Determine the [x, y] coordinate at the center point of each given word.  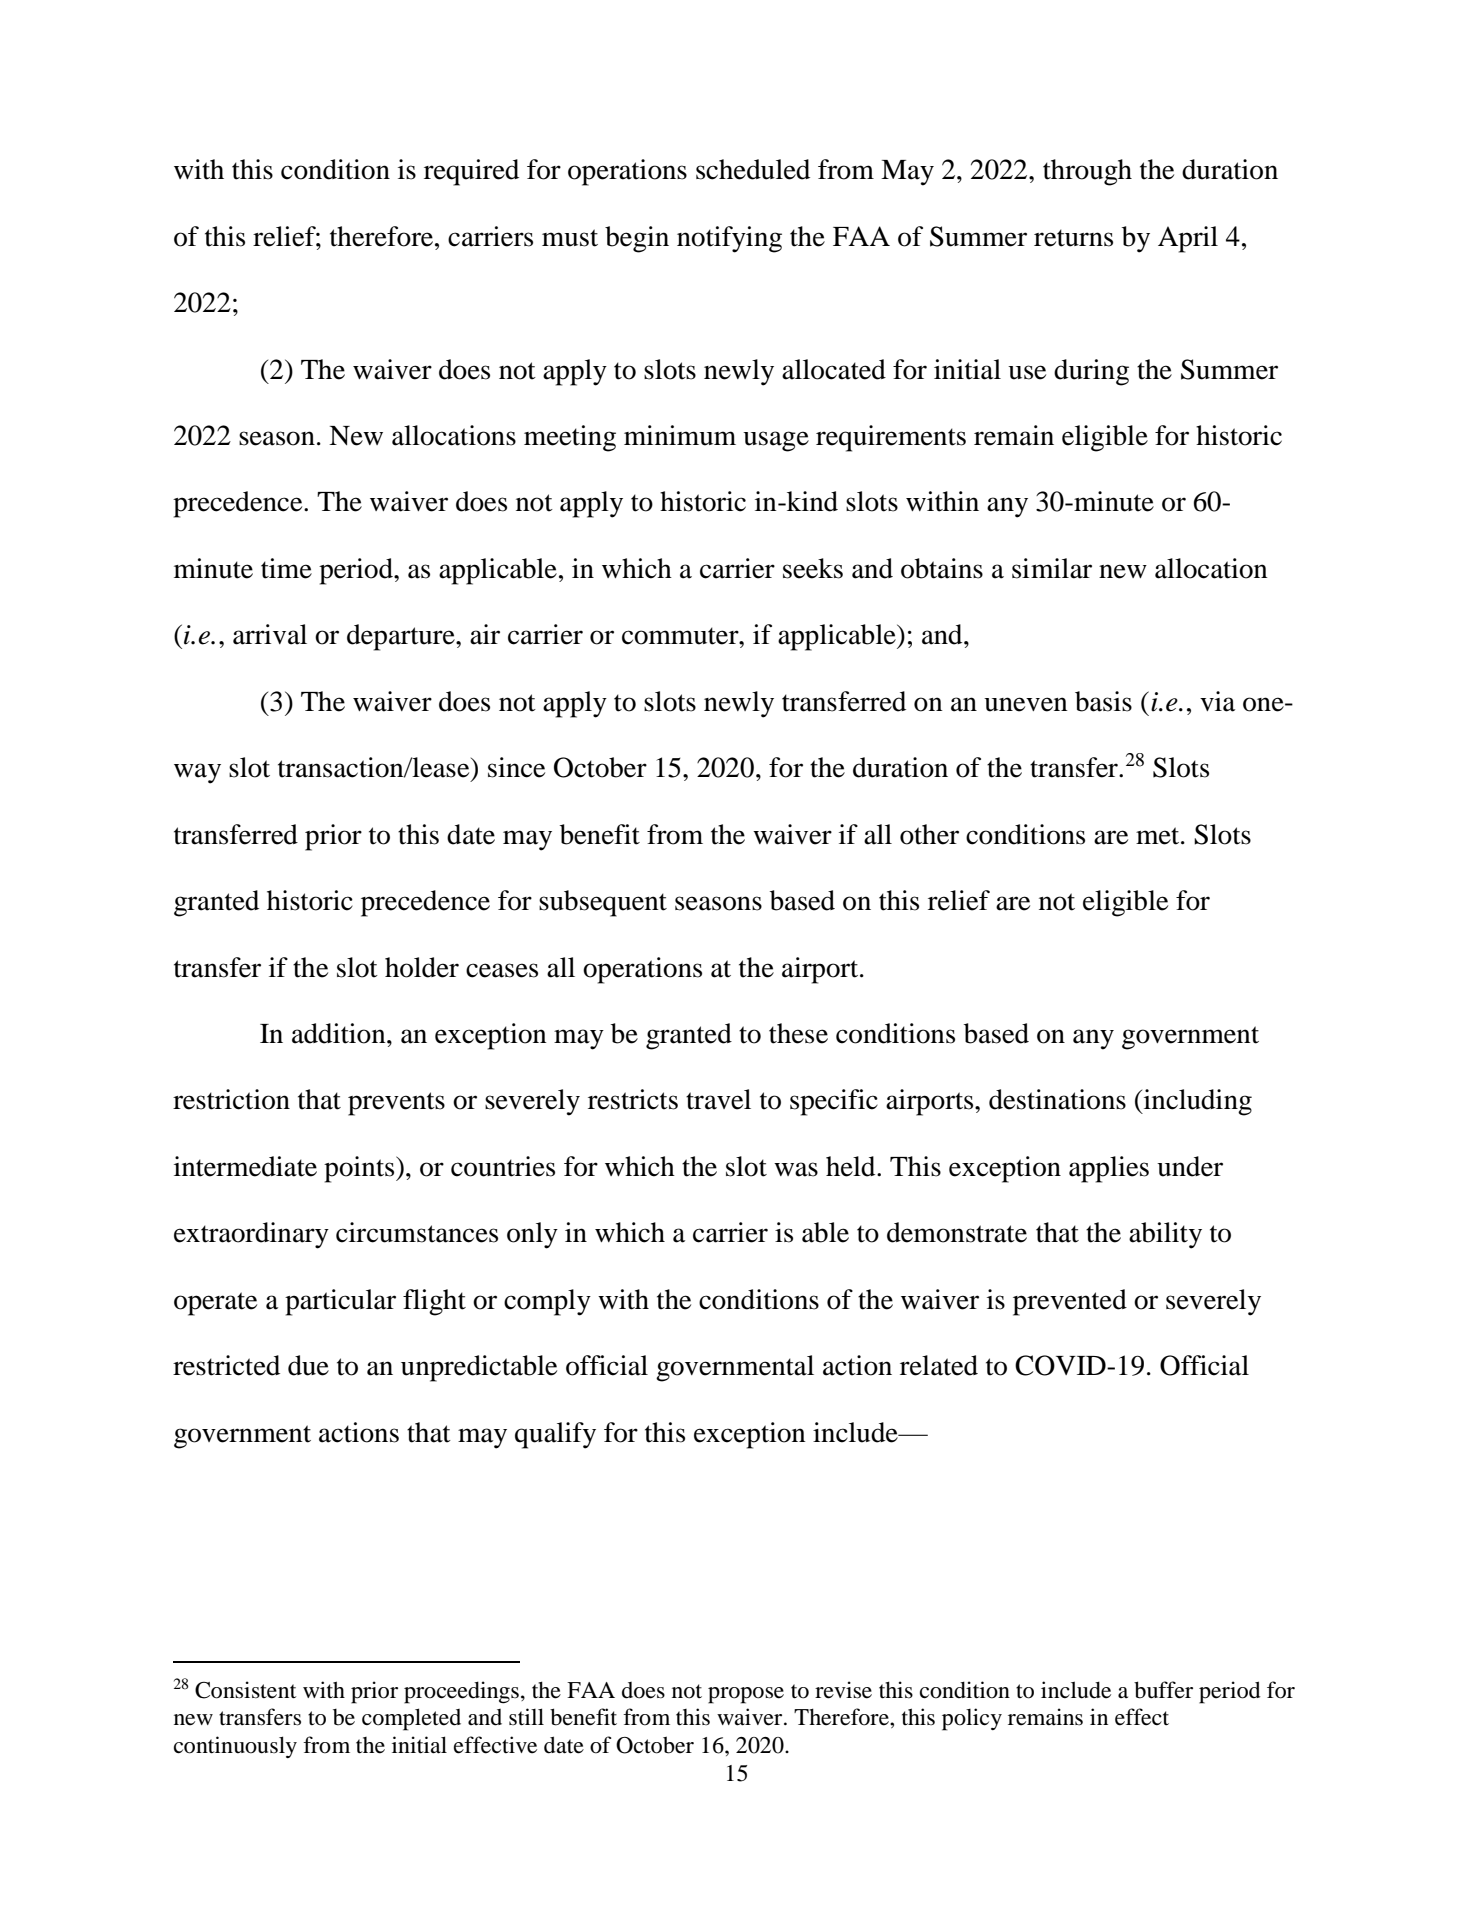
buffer [1163, 1690]
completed [411, 1719]
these [798, 1033]
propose [746, 1695]
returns [1073, 238]
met [1159, 836]
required [471, 172]
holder [422, 967]
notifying [729, 239]
